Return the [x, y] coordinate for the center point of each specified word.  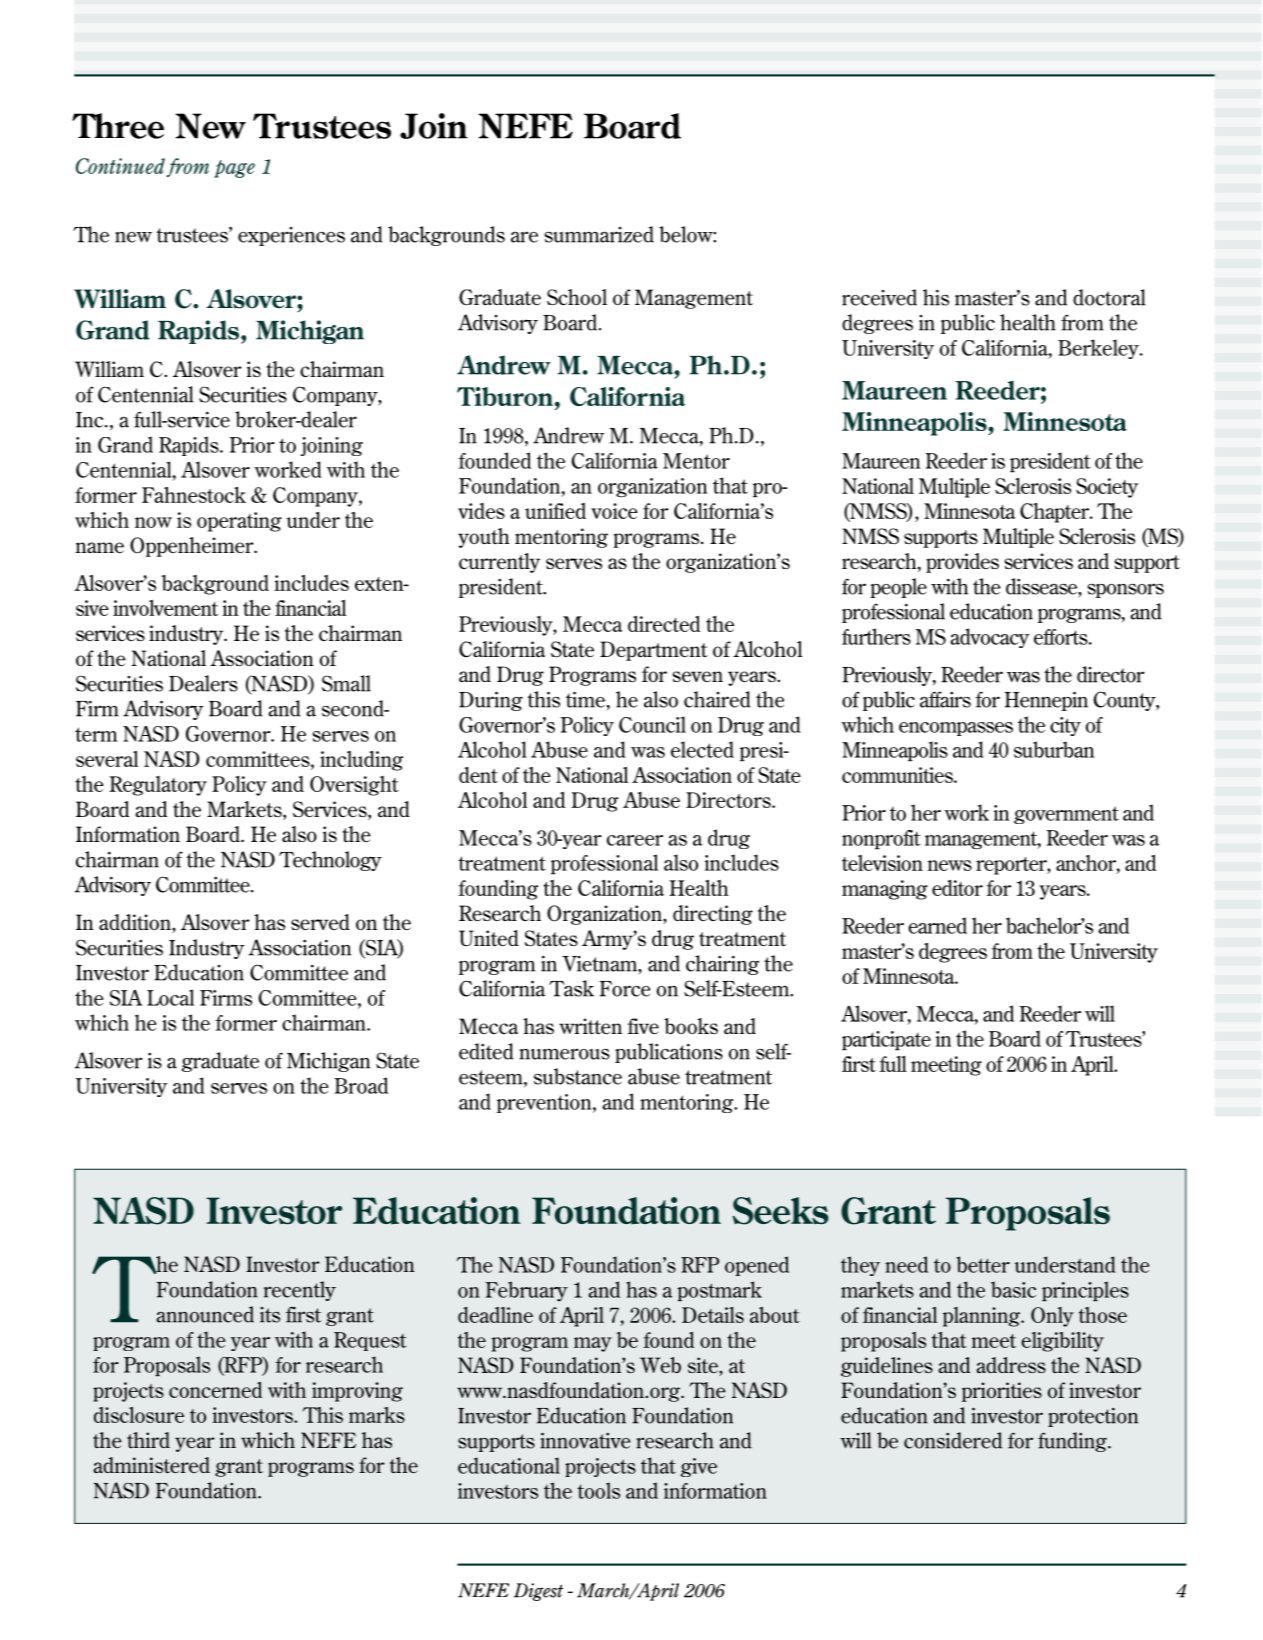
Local [170, 997]
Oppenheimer [193, 547]
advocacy [990, 638]
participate [886, 1040]
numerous [564, 1054]
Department [654, 651]
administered [151, 1465]
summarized [599, 234]
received [879, 297]
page [234, 169]
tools [599, 1490]
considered [953, 1440]
